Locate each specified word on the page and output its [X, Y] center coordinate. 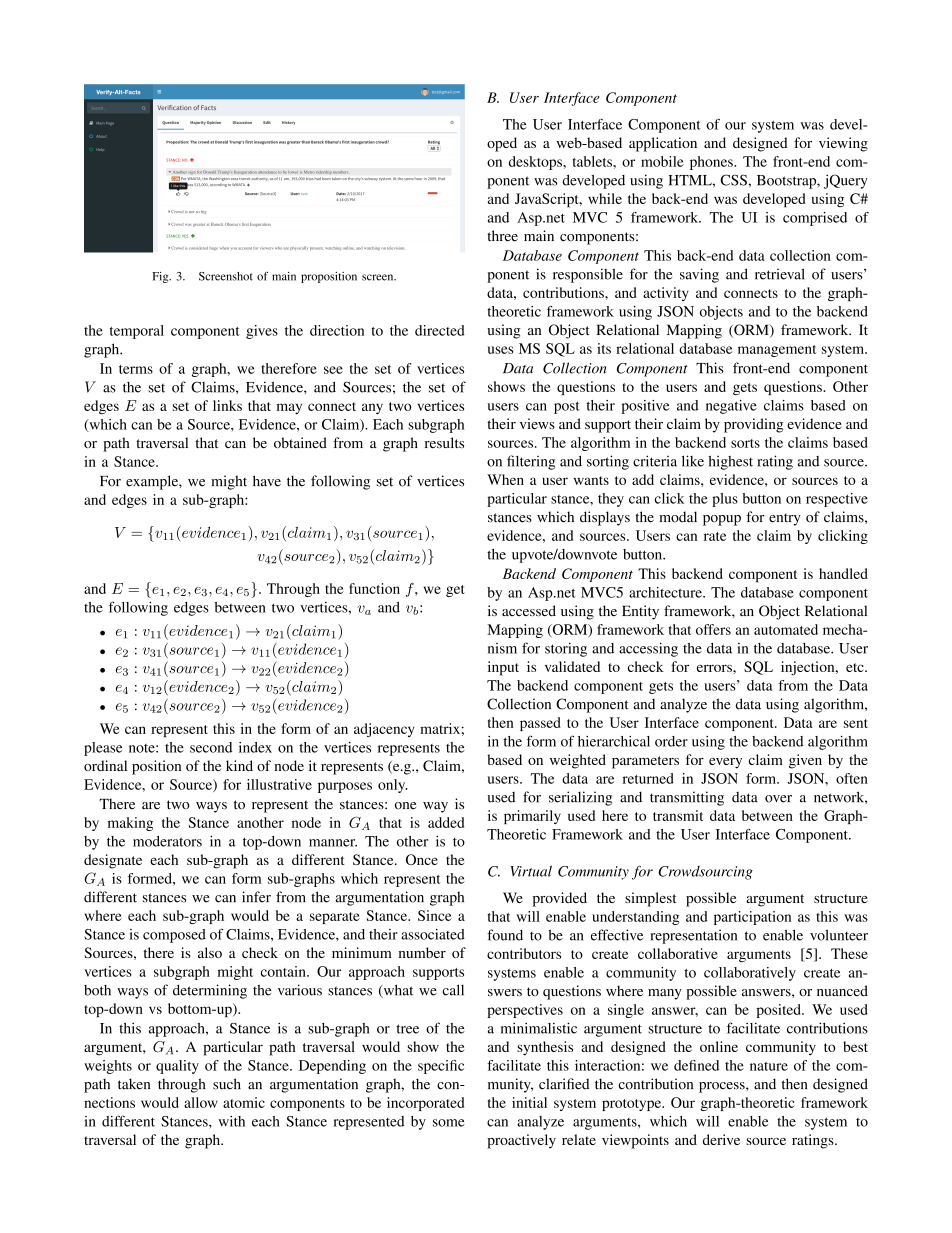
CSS [733, 180]
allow [201, 1102]
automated [786, 629]
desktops [536, 163]
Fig [161, 277]
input [503, 668]
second [211, 747]
